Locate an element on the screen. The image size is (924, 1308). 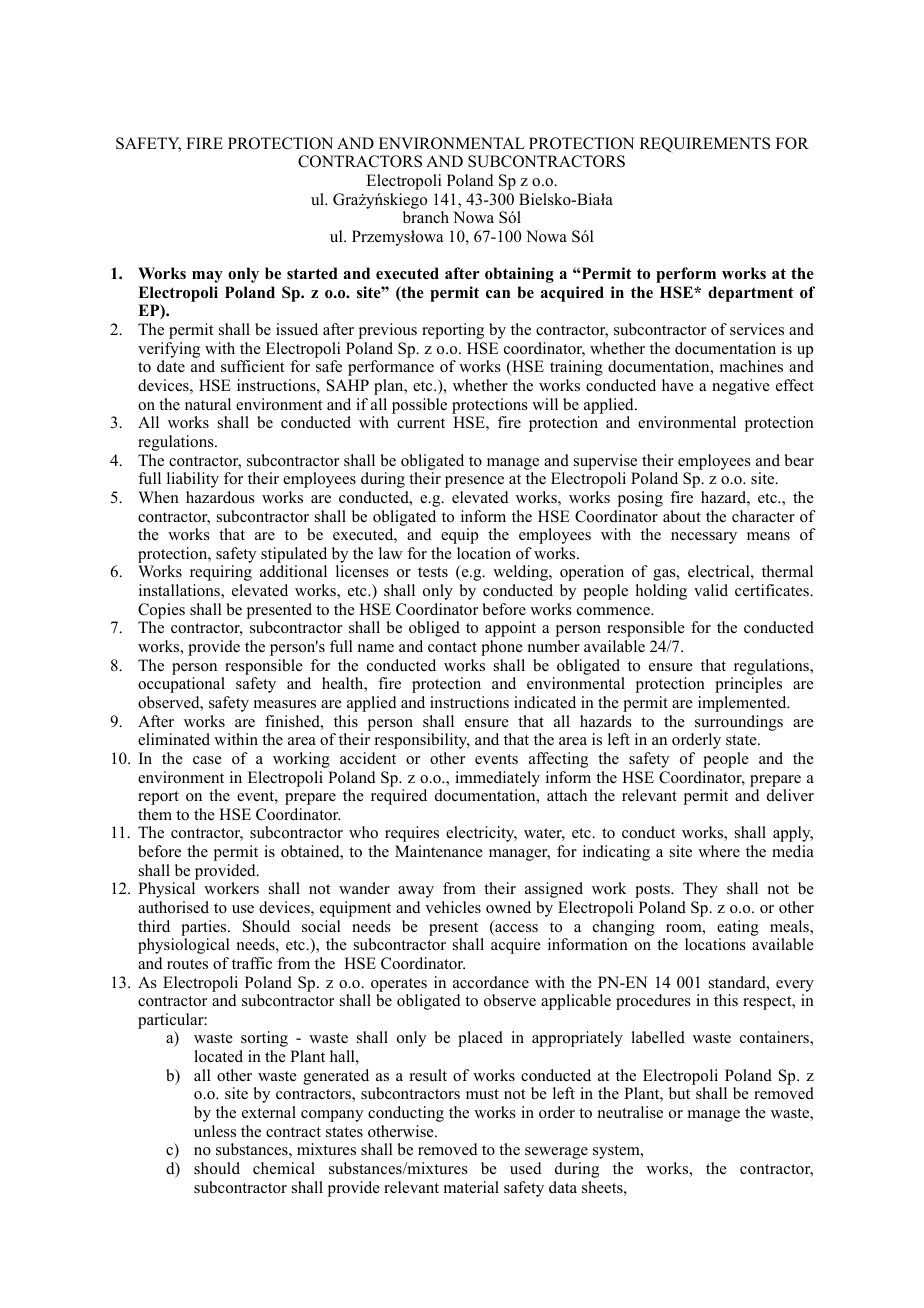
contact is located at coordinates (452, 647).
